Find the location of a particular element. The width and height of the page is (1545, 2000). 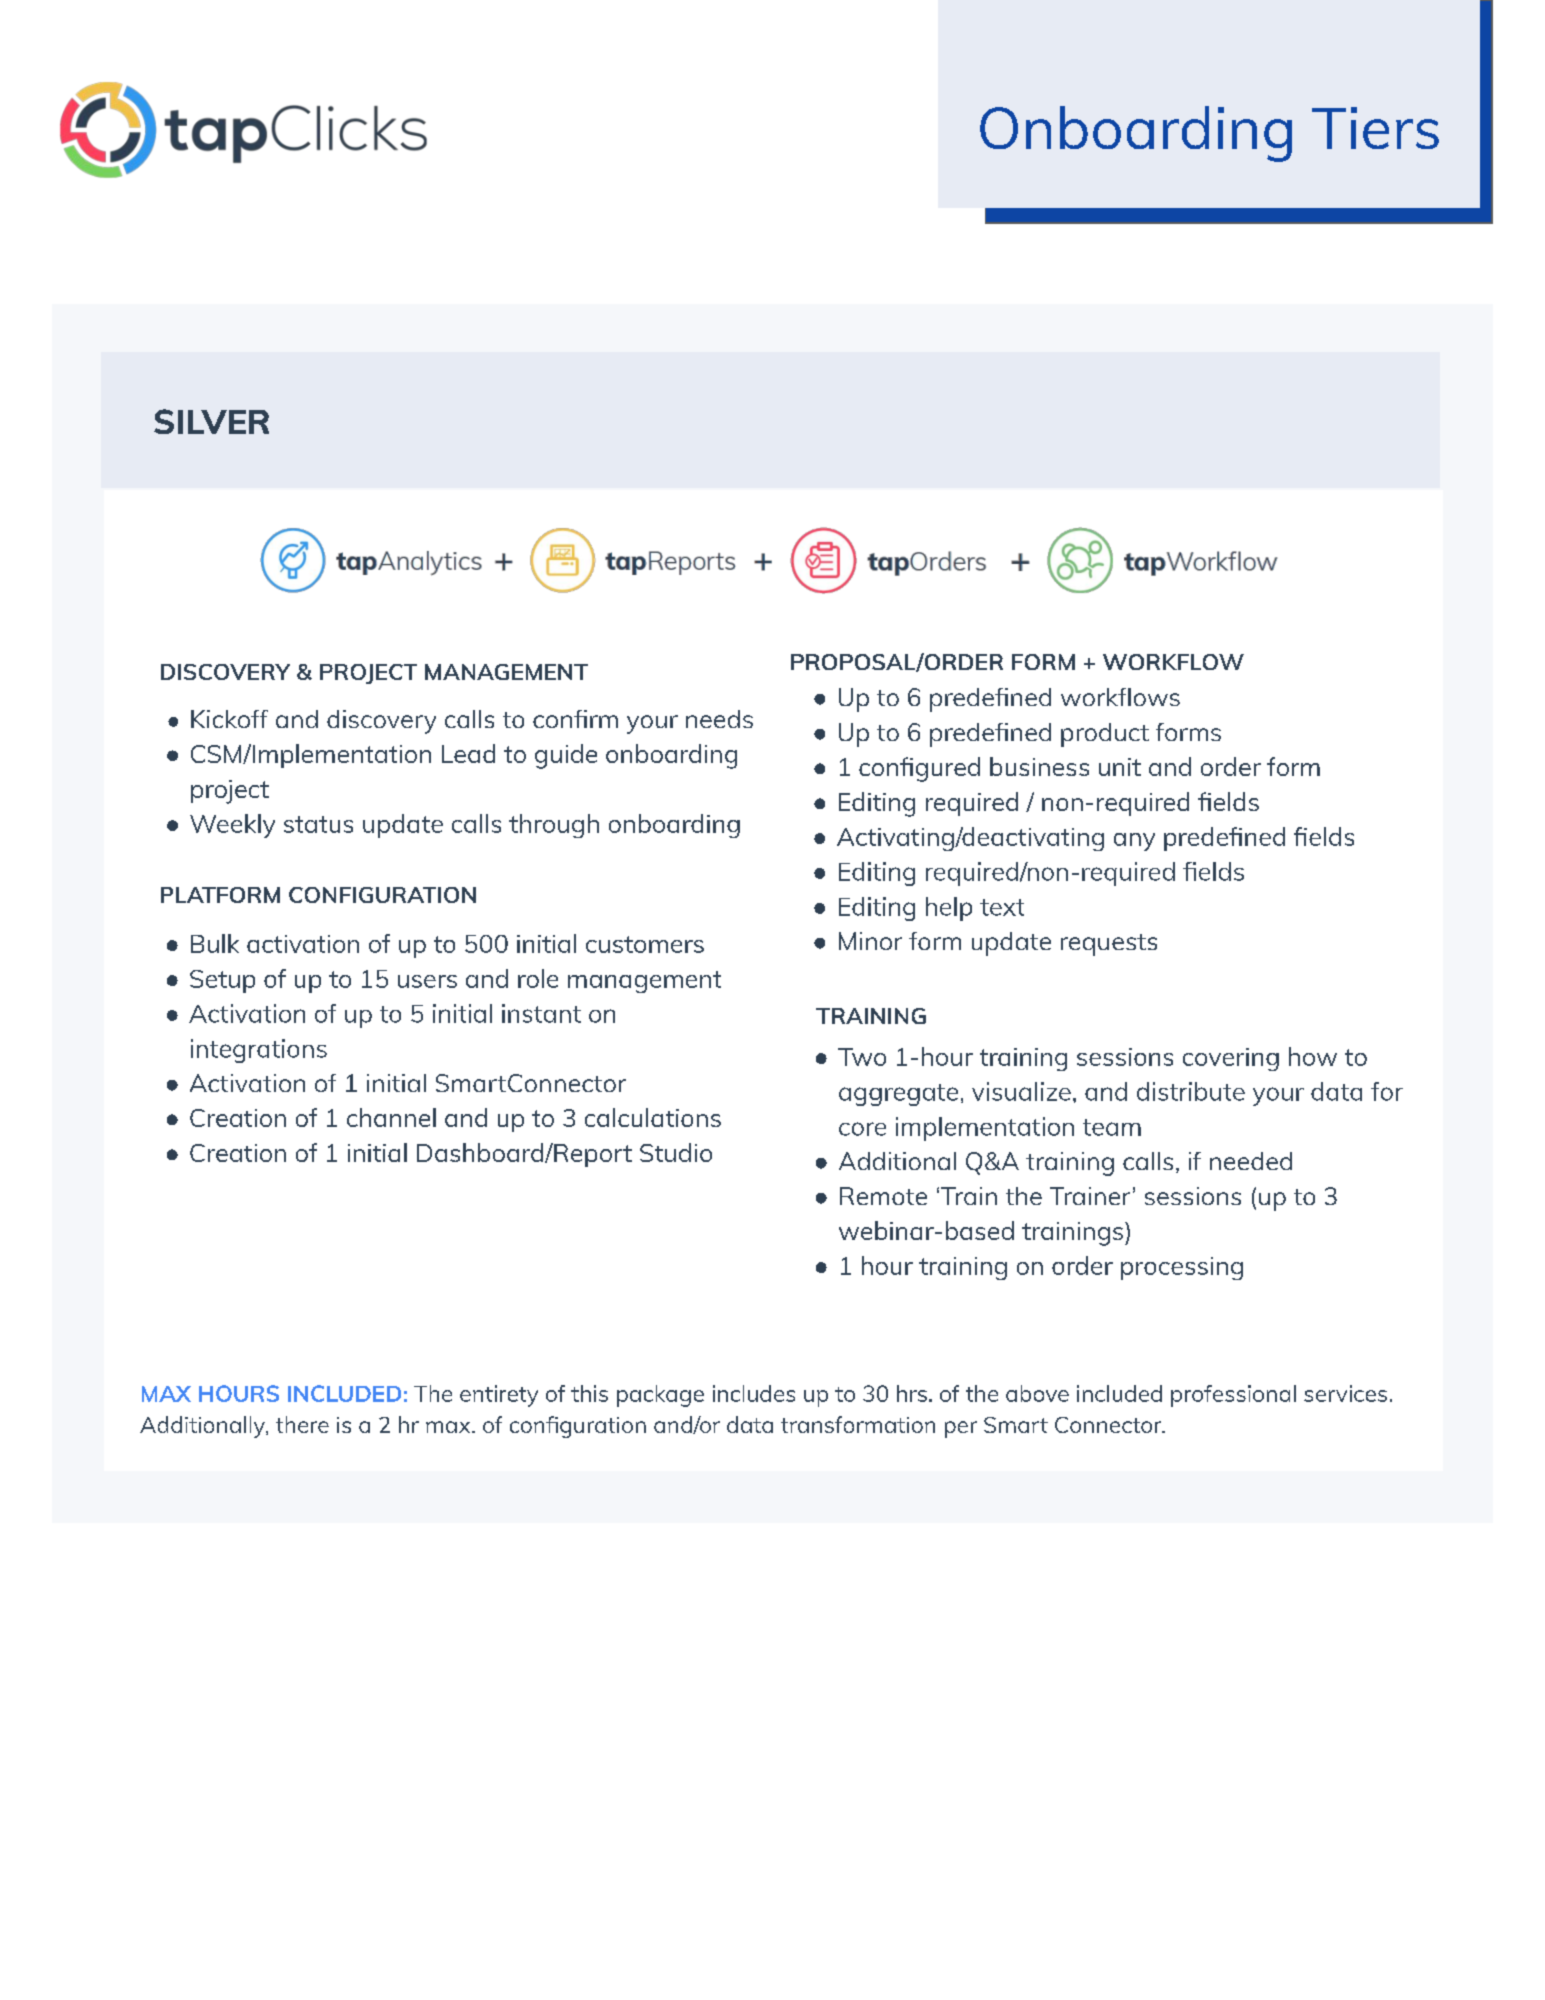

users is located at coordinates (427, 981).
